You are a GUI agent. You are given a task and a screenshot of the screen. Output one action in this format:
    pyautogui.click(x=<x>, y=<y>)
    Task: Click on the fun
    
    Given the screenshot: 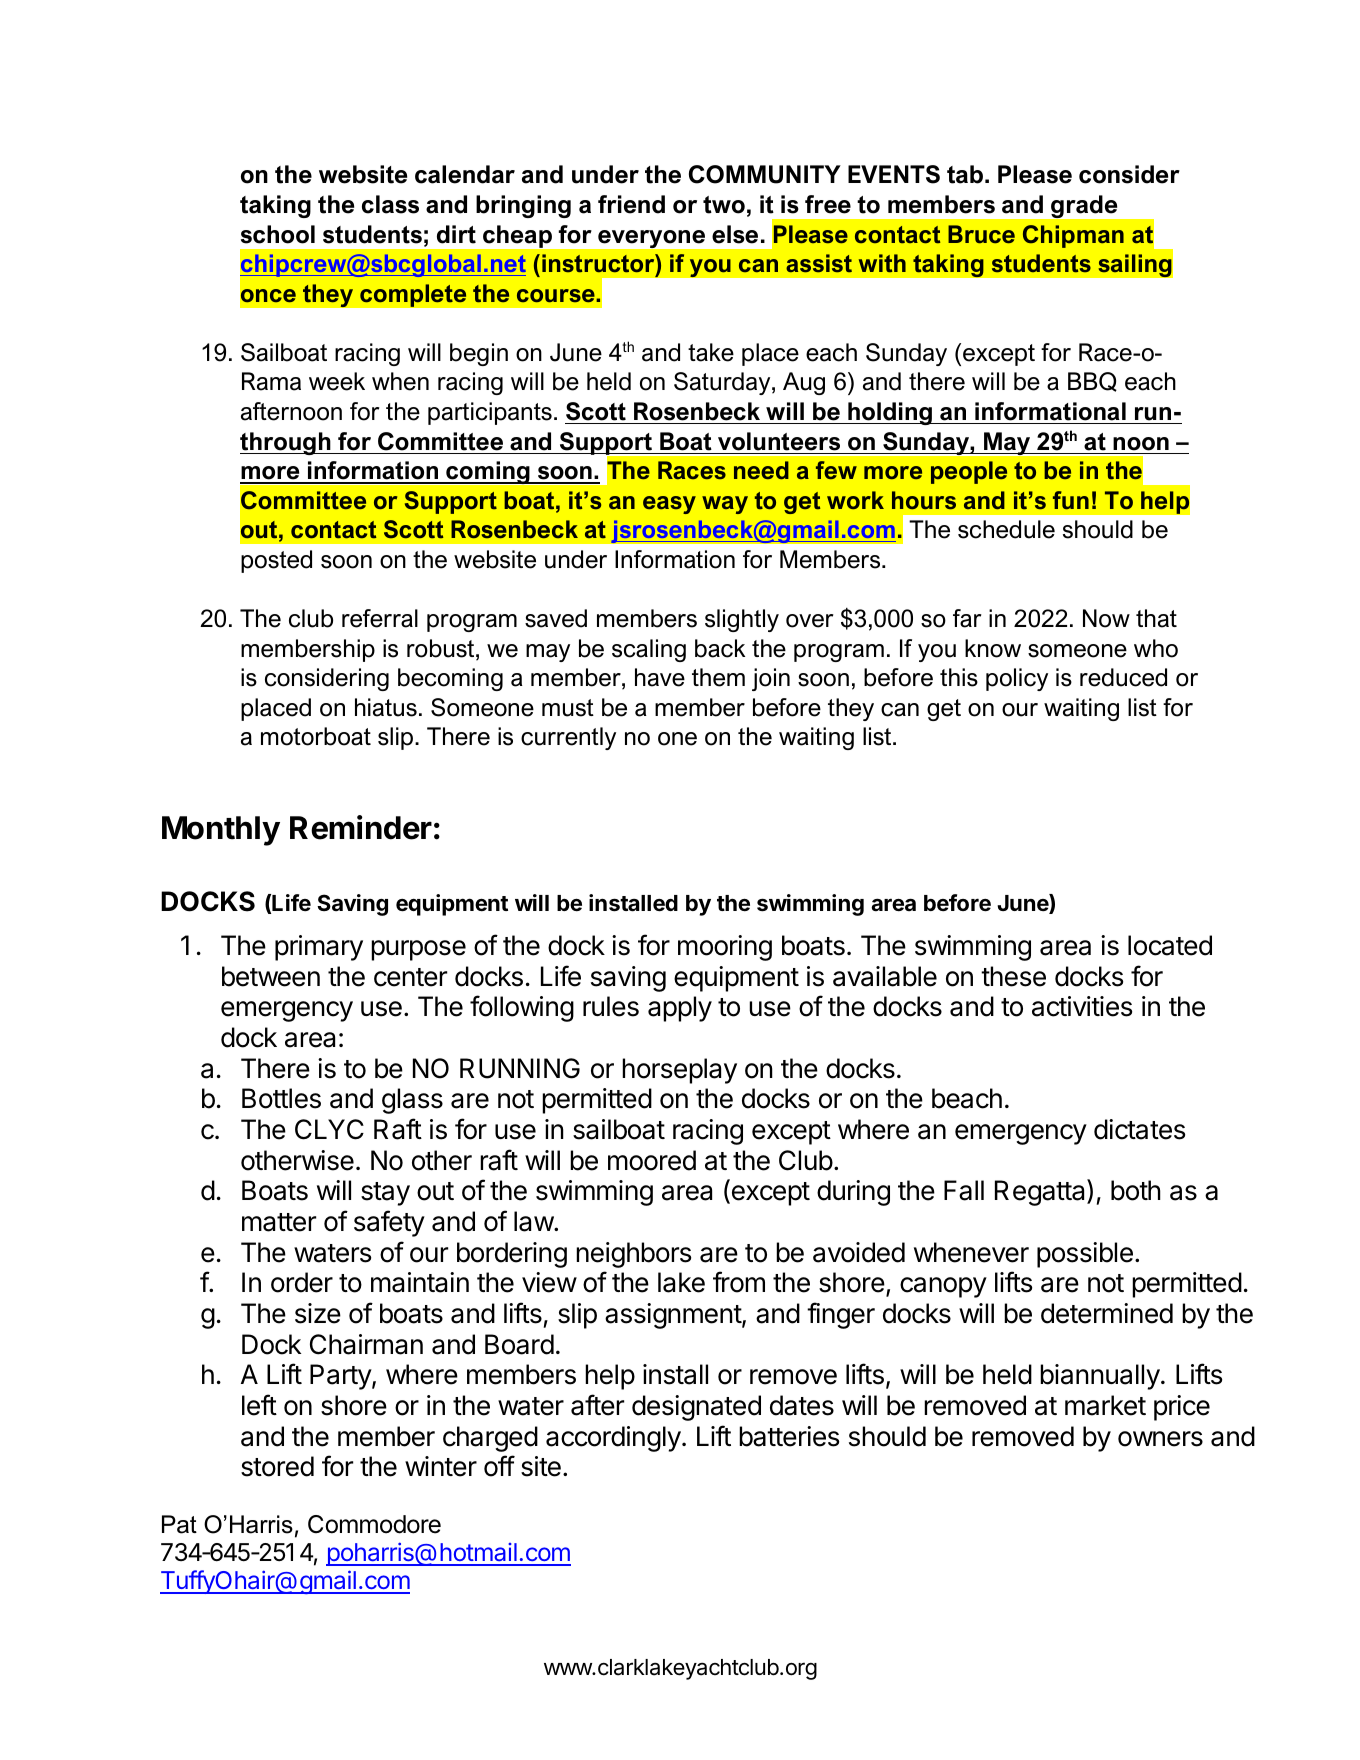 What is the action you would take?
    pyautogui.click(x=1071, y=500)
